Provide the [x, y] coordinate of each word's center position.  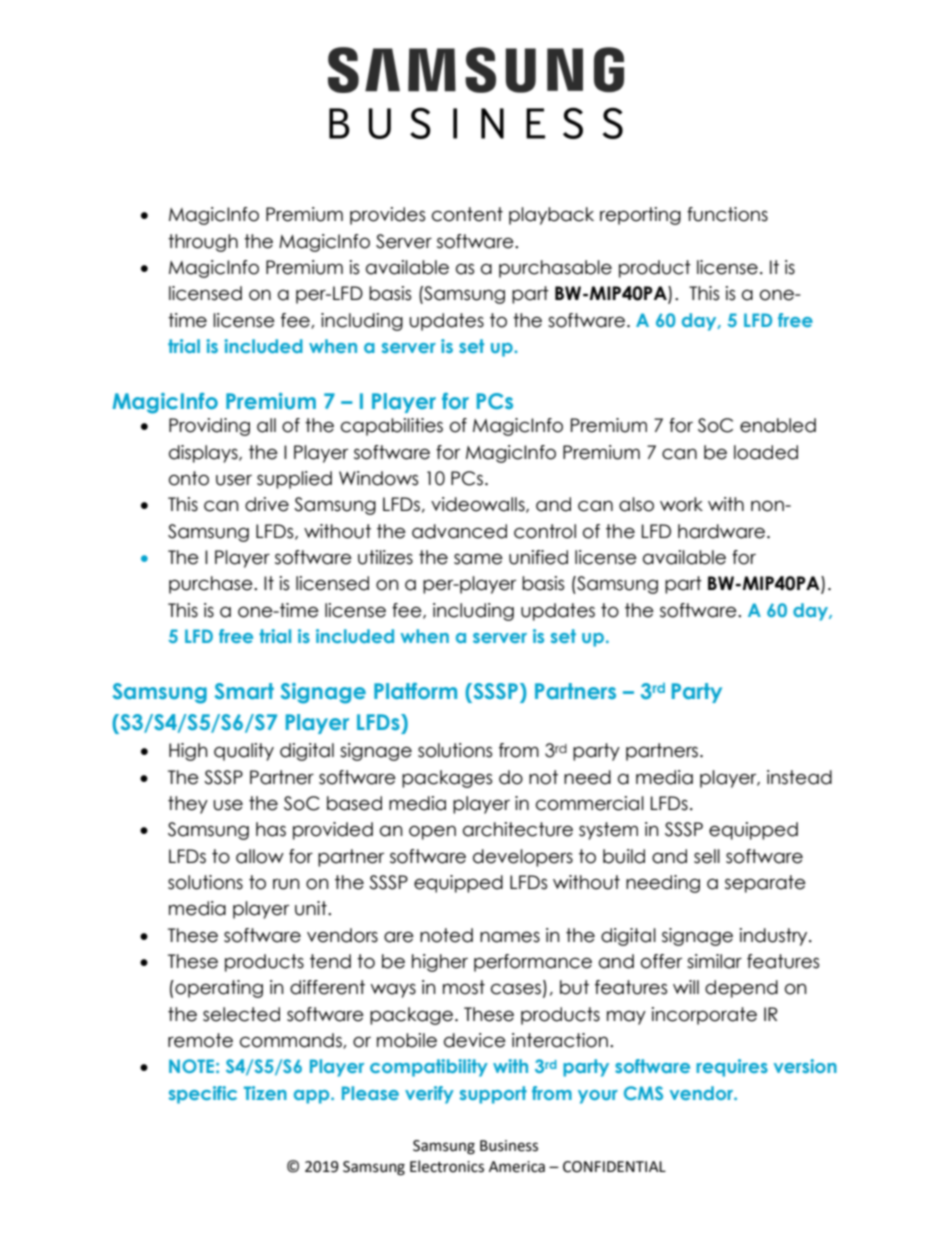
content [467, 214]
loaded [766, 452]
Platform [415, 691]
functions [727, 214]
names [510, 937]
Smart [244, 691]
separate [765, 884]
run [286, 884]
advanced [459, 531]
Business [509, 1146]
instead [799, 777]
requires [732, 1068]
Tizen [265, 1093]
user [234, 480]
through [203, 243]
